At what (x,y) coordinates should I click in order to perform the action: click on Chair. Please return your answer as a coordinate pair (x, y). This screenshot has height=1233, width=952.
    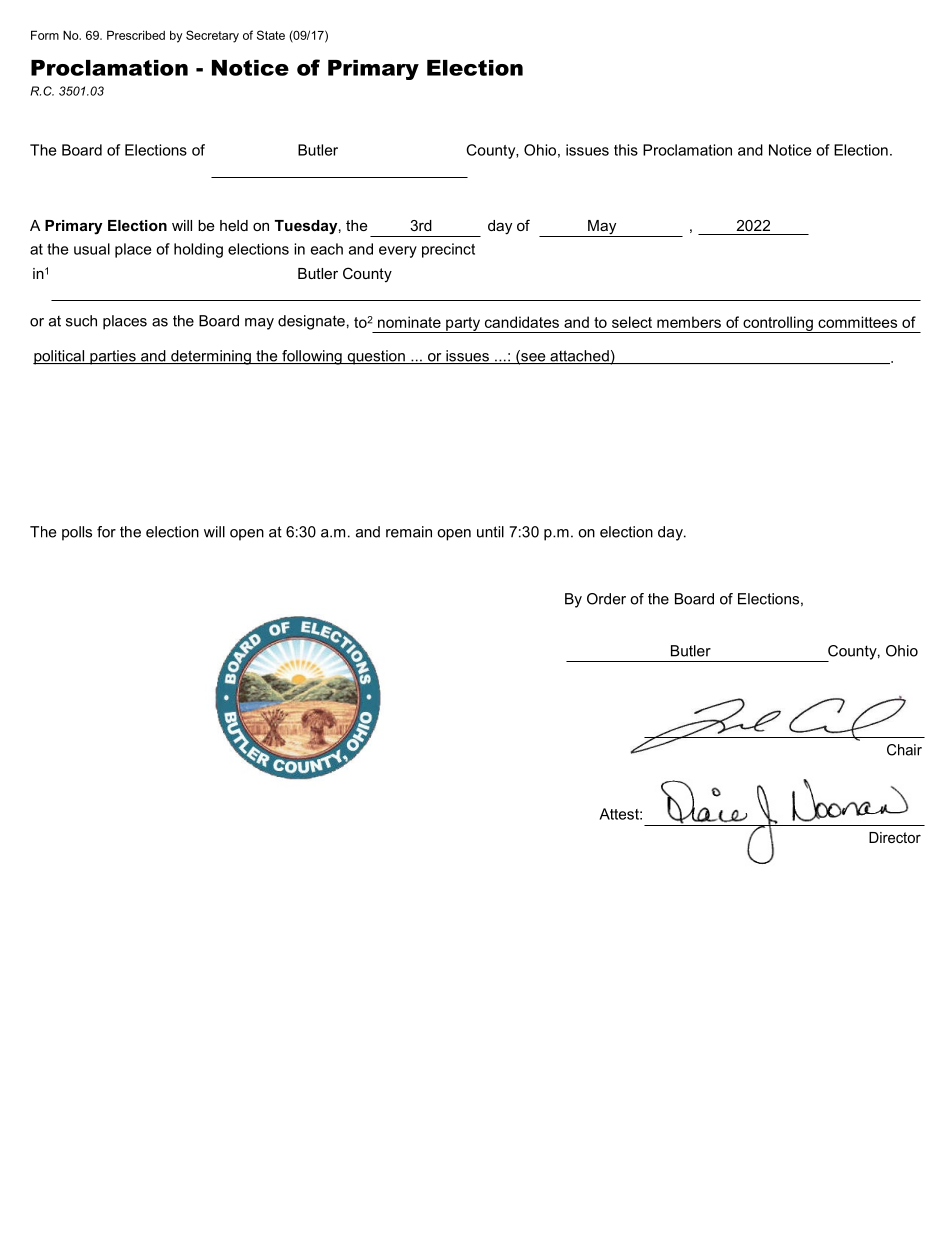
    Looking at the image, I should click on (904, 750).
